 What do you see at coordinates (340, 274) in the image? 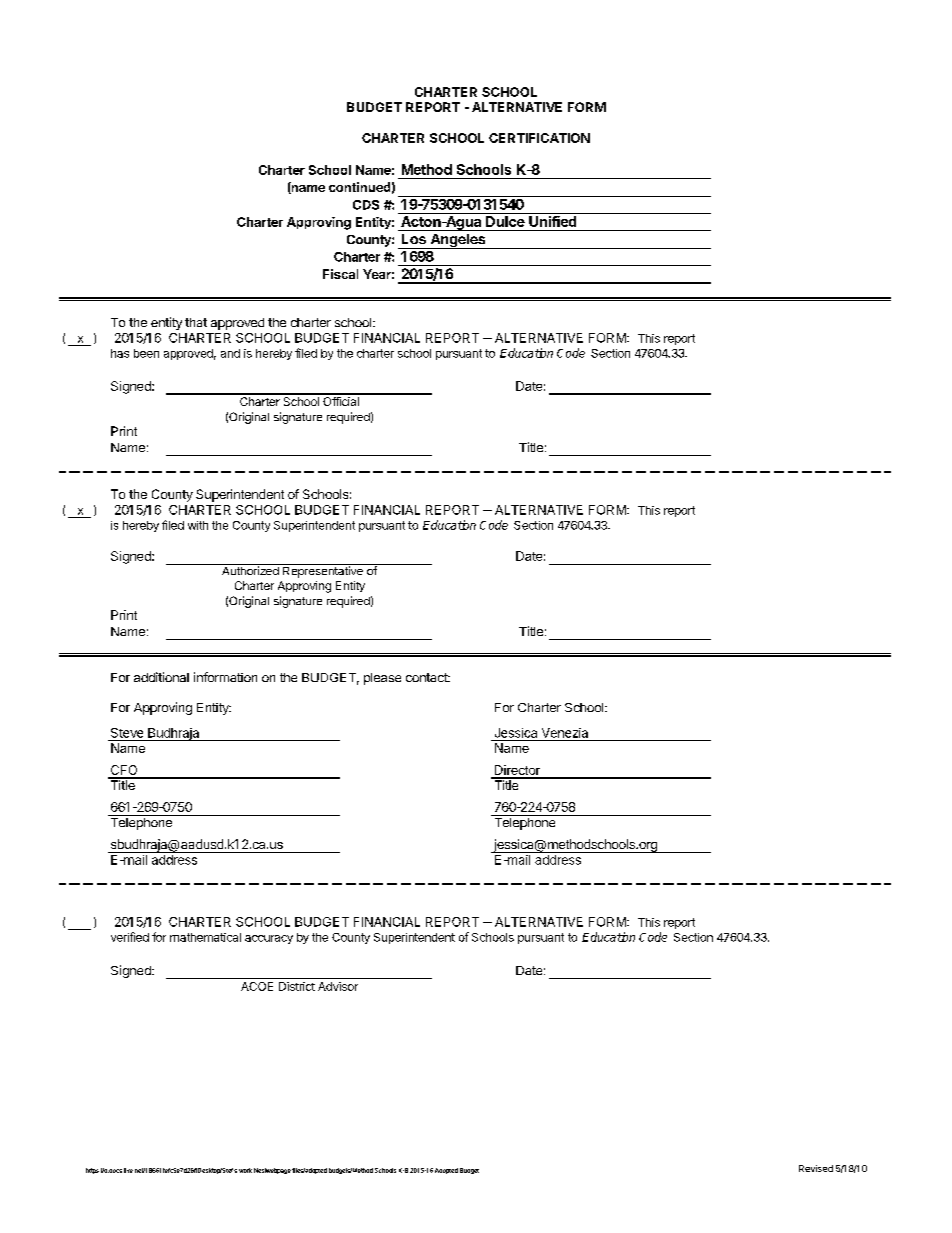
I see `Fiscal` at bounding box center [340, 274].
